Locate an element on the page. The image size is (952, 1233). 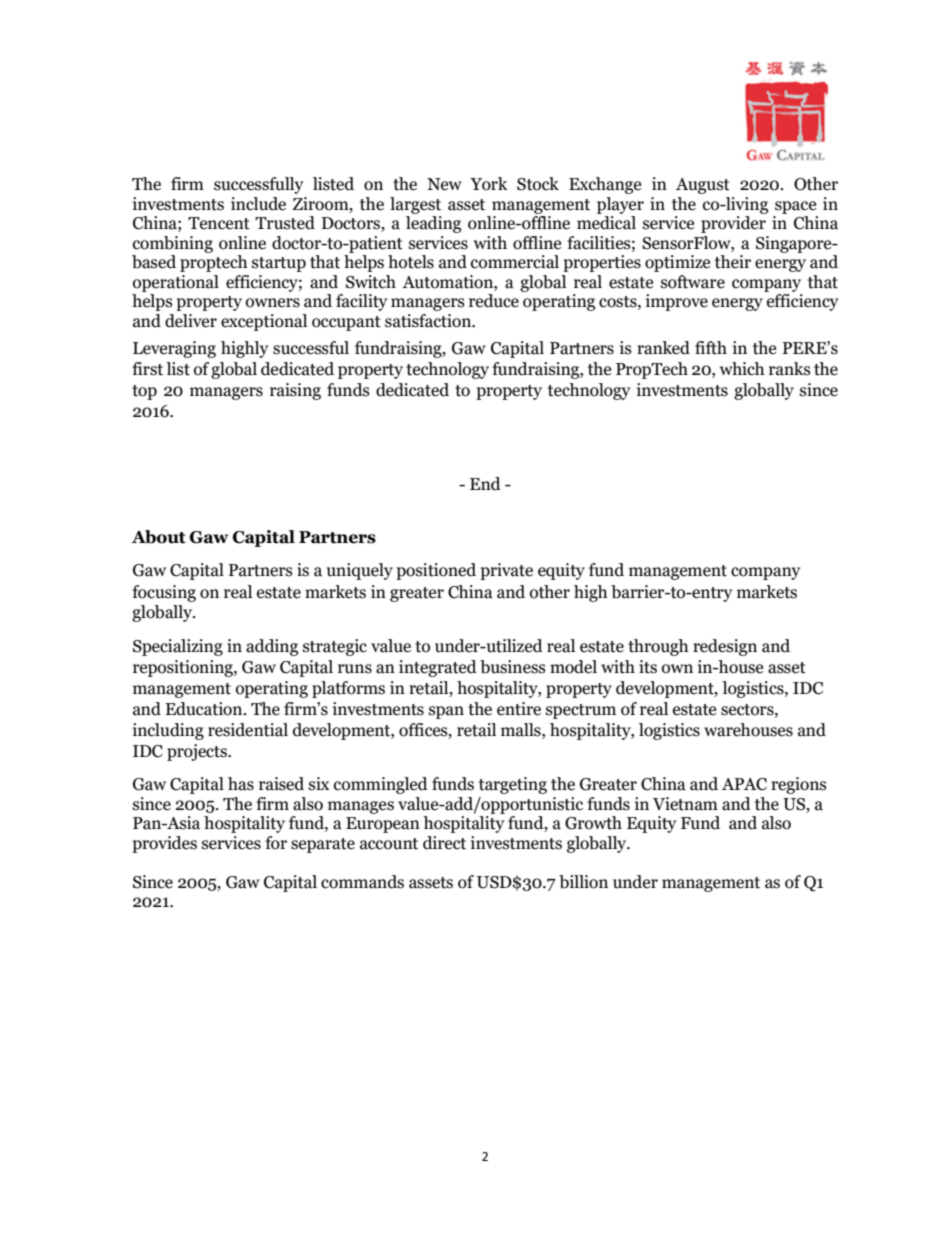
York is located at coordinates (489, 184).
